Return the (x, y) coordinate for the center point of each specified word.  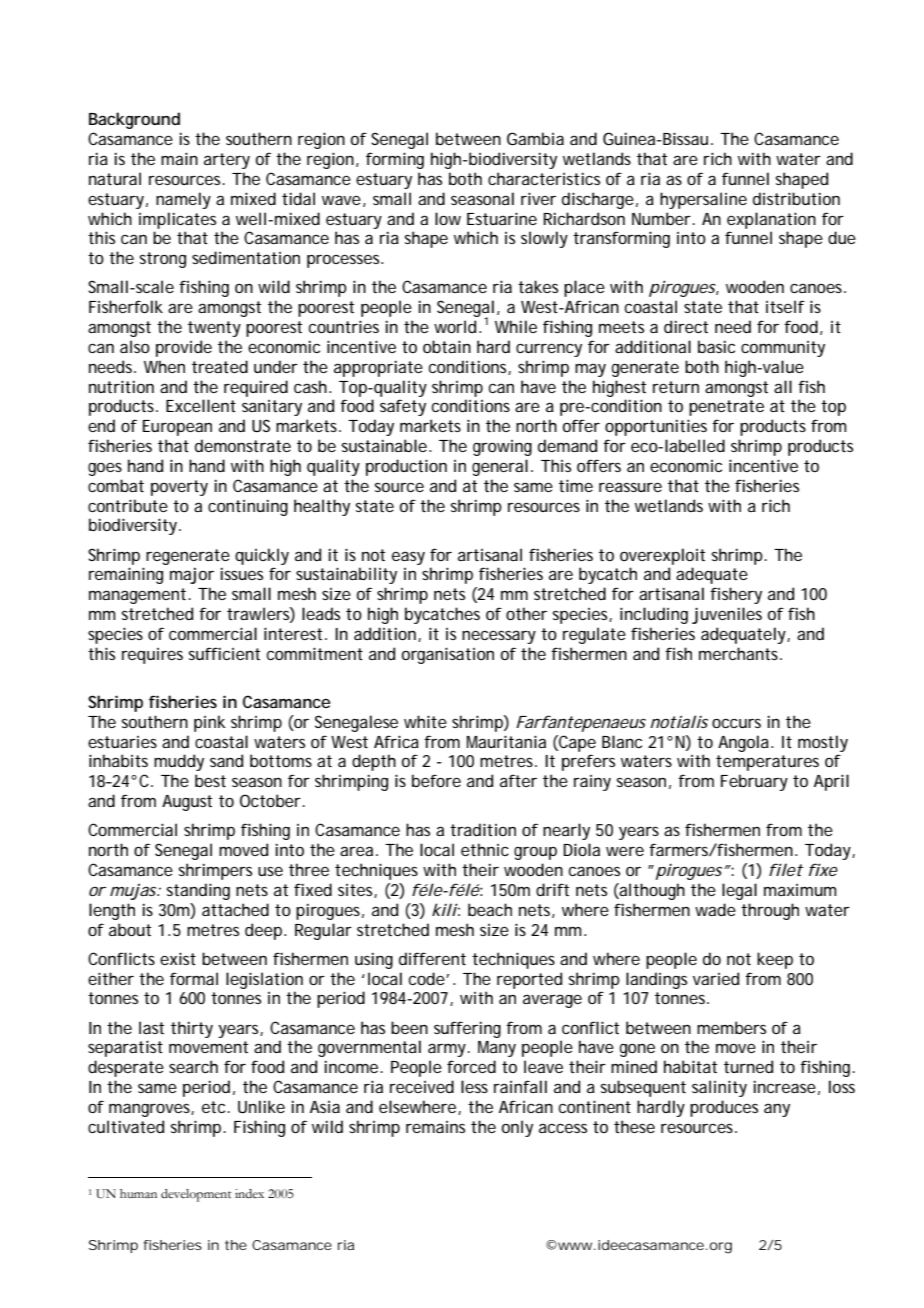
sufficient (224, 653)
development (196, 1195)
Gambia (535, 138)
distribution (796, 198)
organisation (448, 655)
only (517, 1128)
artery (227, 161)
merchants (740, 653)
